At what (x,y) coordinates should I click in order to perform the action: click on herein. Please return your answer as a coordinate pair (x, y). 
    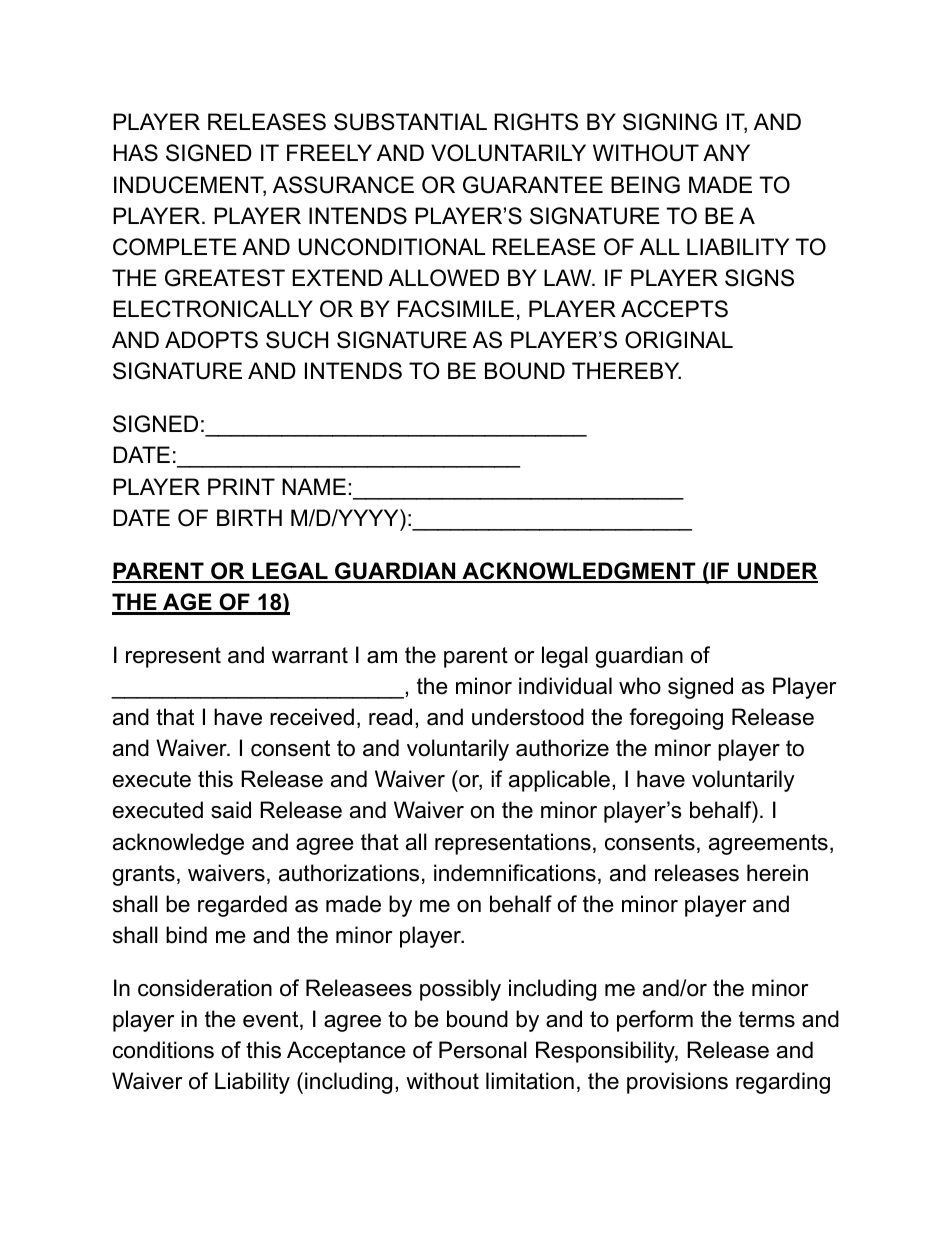
    Looking at the image, I should click on (777, 873).
